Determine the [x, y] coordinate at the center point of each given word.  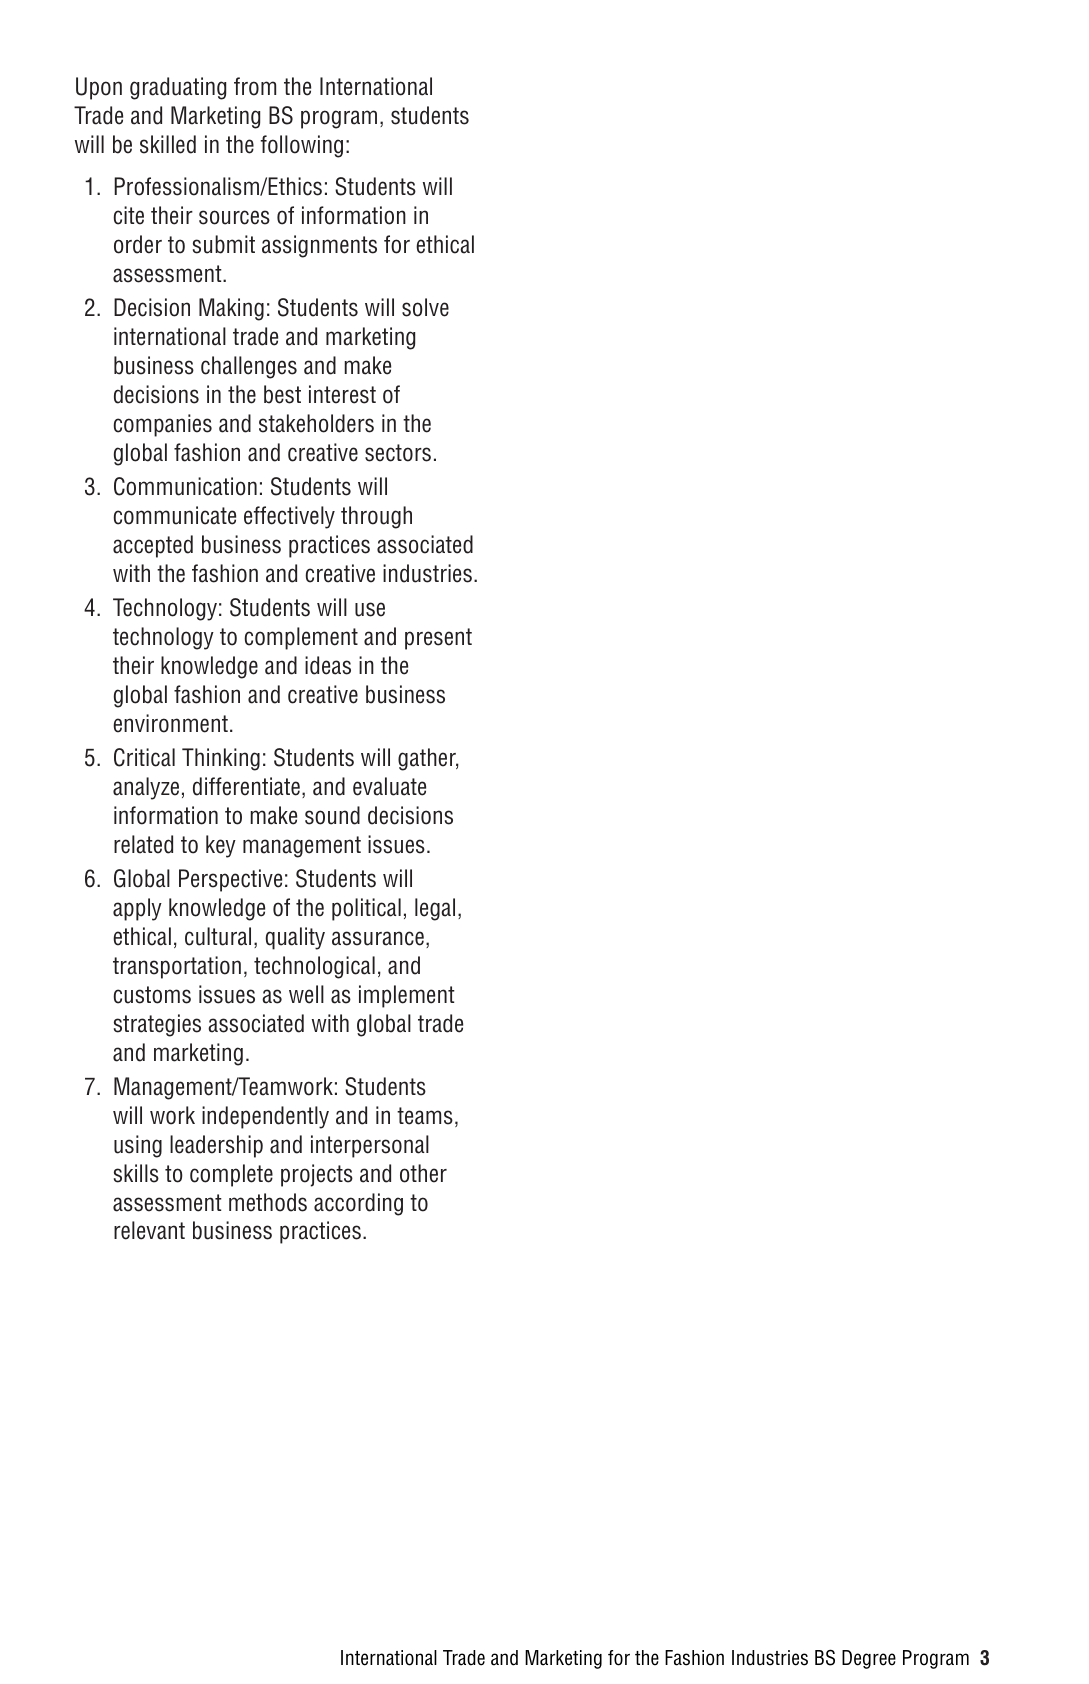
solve [425, 307]
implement [407, 996]
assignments [319, 246]
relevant [149, 1230]
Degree [869, 1659]
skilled [168, 144]
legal [435, 909]
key [221, 846]
